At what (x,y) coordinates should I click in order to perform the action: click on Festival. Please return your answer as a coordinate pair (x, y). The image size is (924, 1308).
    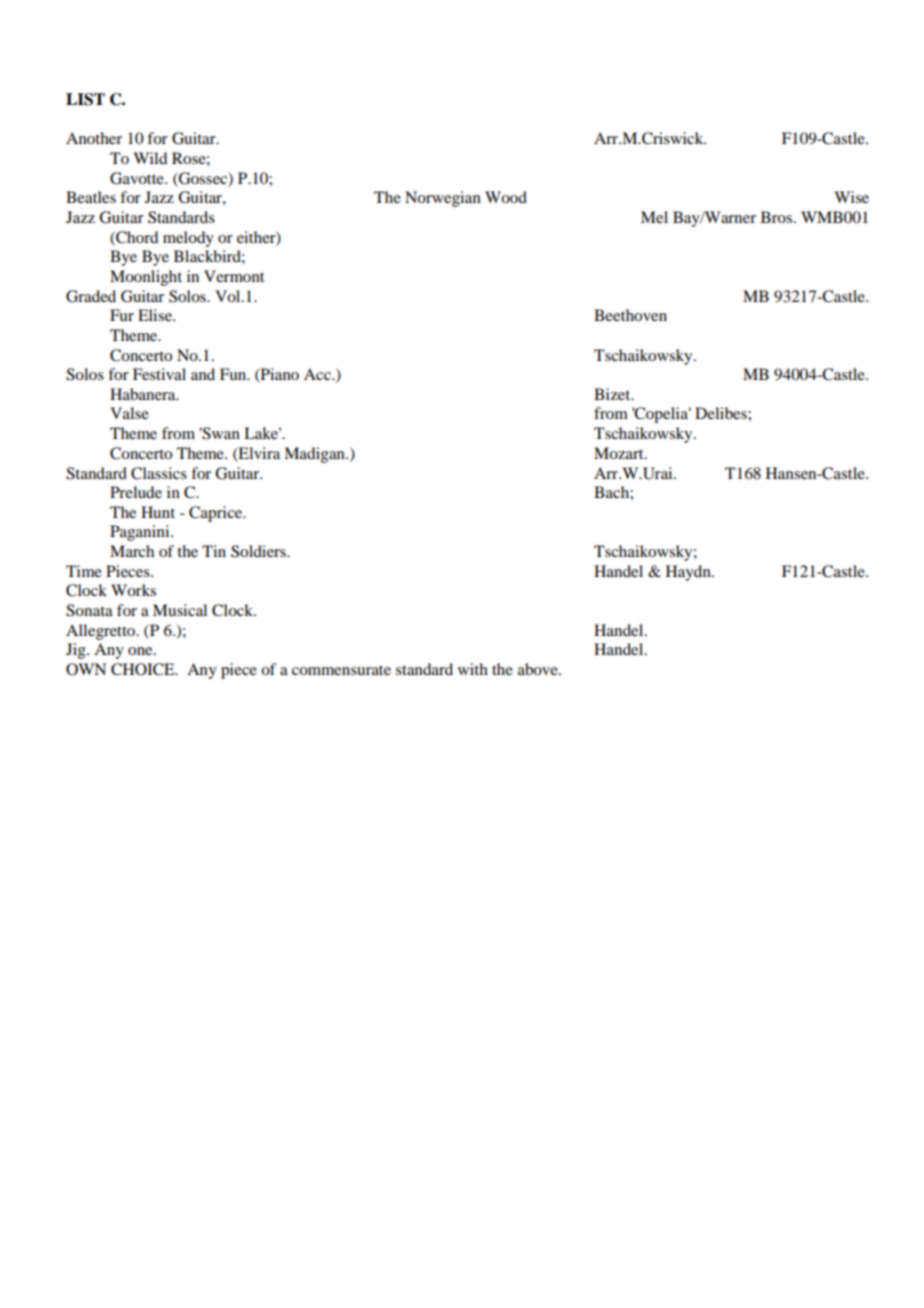
    Looking at the image, I should click on (159, 374).
